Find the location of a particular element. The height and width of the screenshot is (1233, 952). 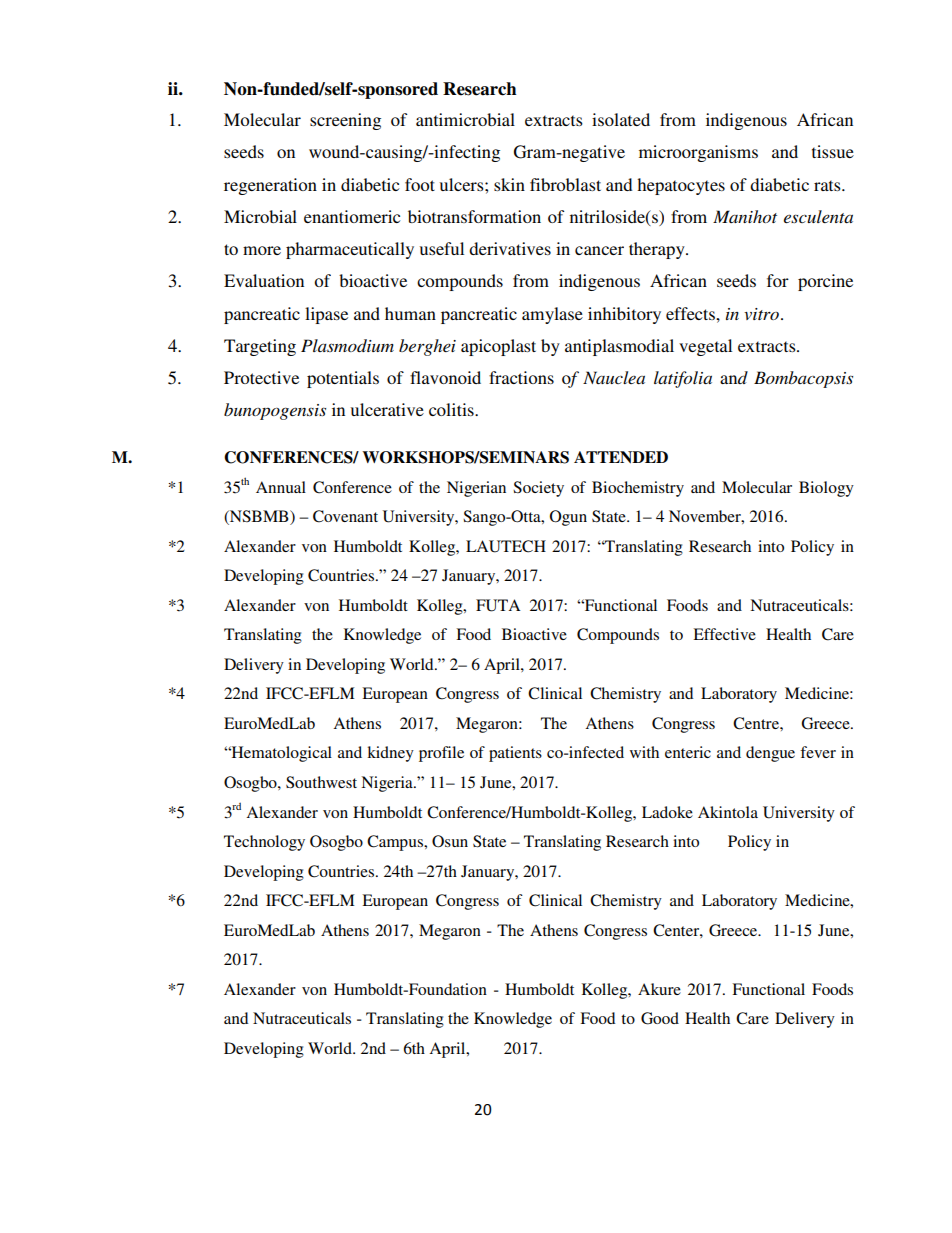

Biology is located at coordinates (826, 489).
